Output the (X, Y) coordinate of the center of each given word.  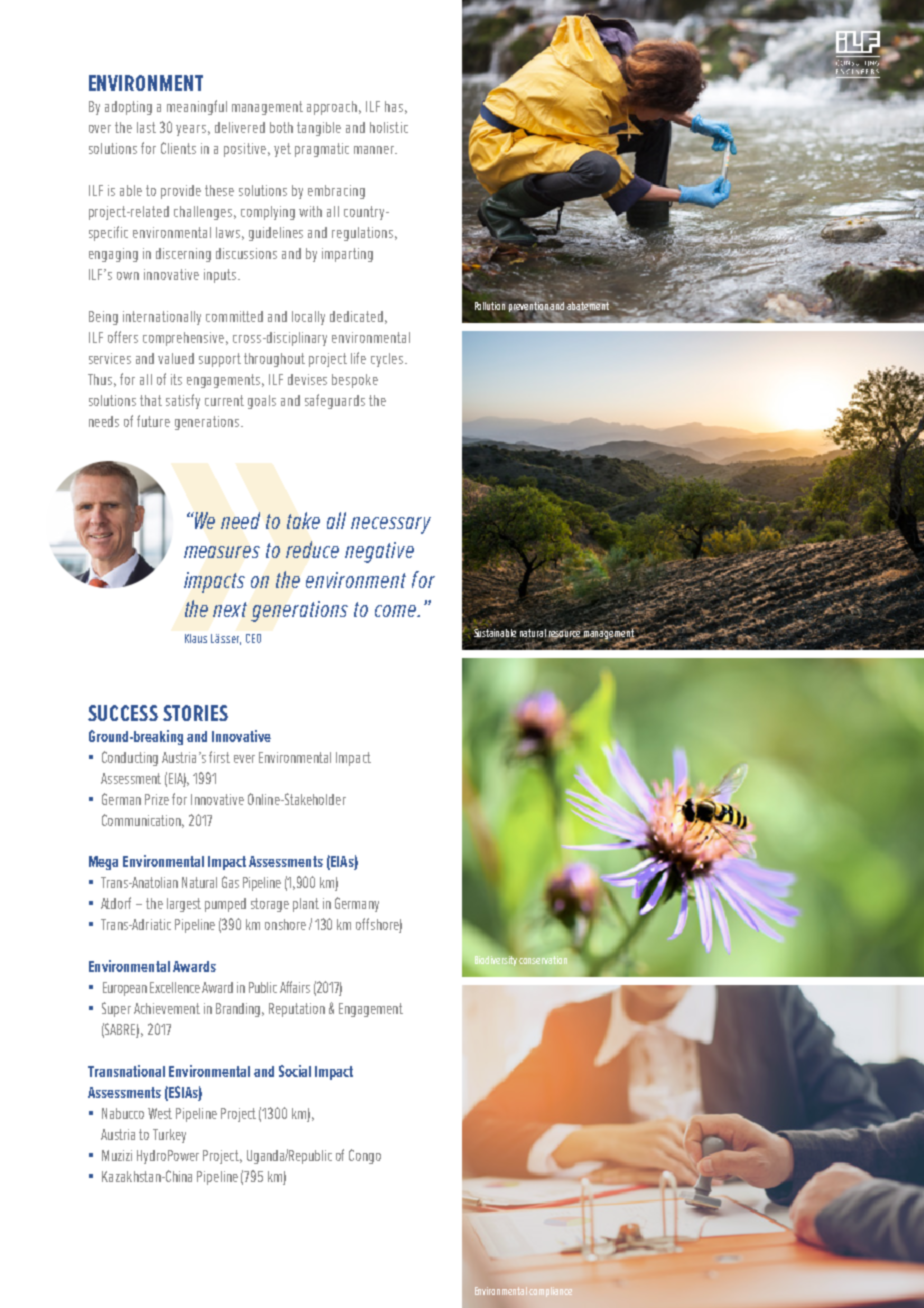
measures (222, 552)
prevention (530, 305)
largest (184, 905)
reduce (312, 549)
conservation (543, 960)
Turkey (169, 1136)
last (146, 127)
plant (306, 905)
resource (565, 633)
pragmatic (322, 150)
